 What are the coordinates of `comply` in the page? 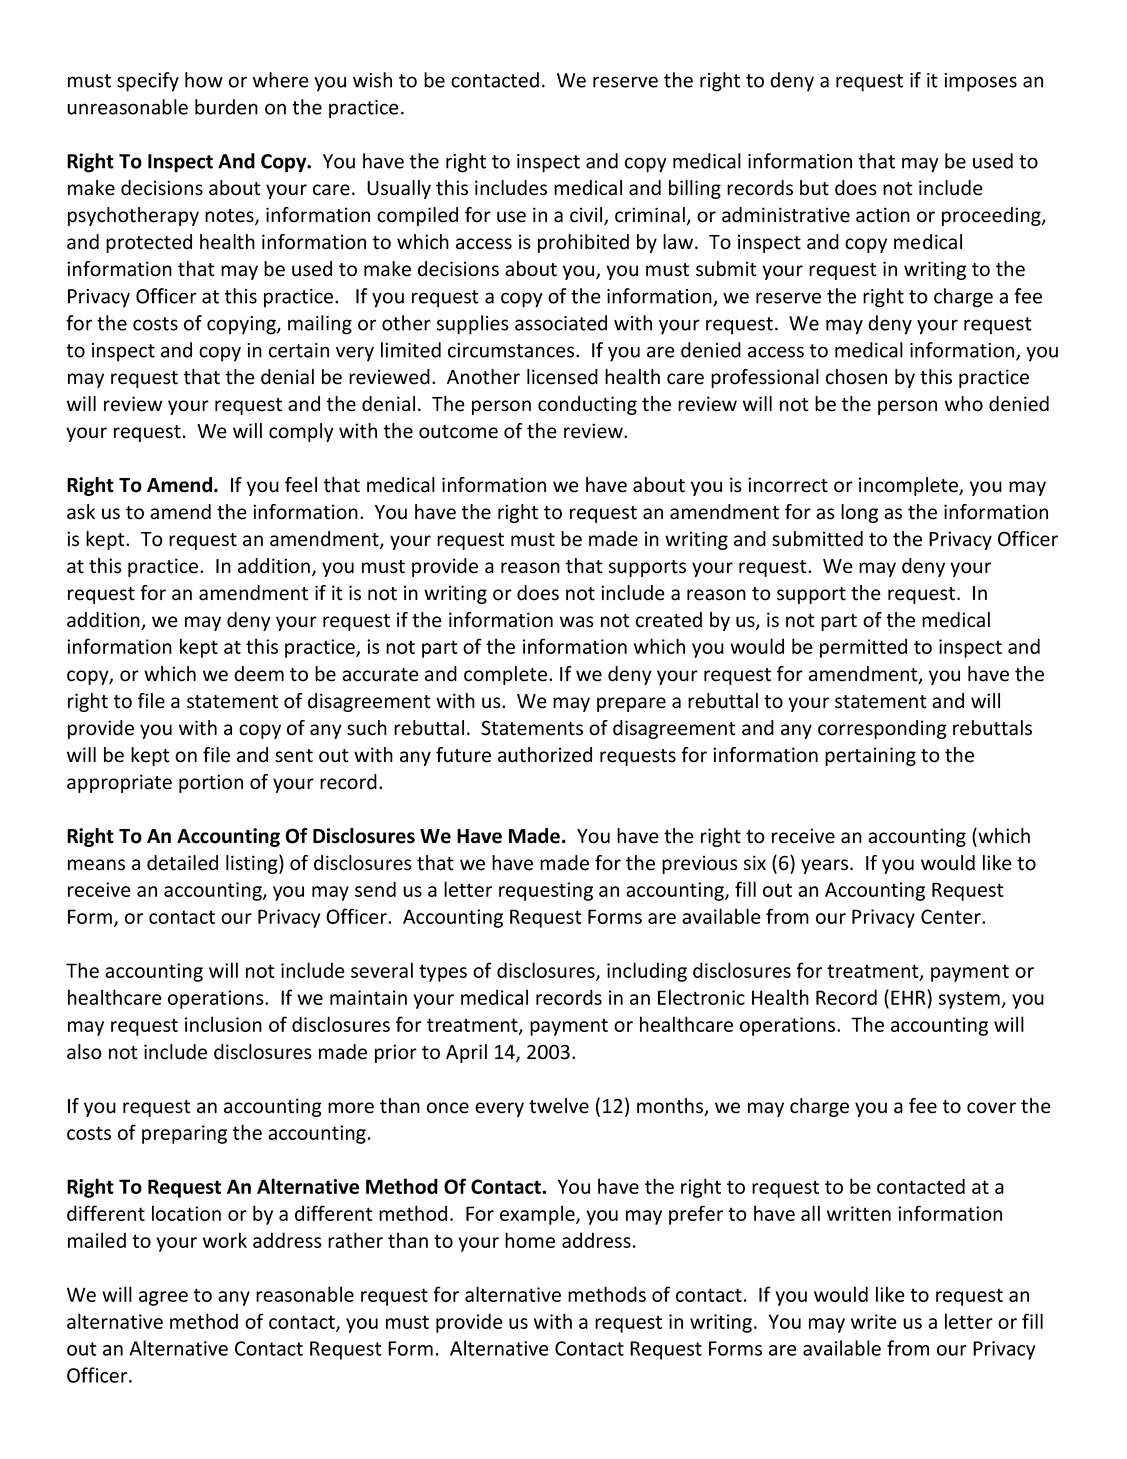 It's located at (301, 432).
